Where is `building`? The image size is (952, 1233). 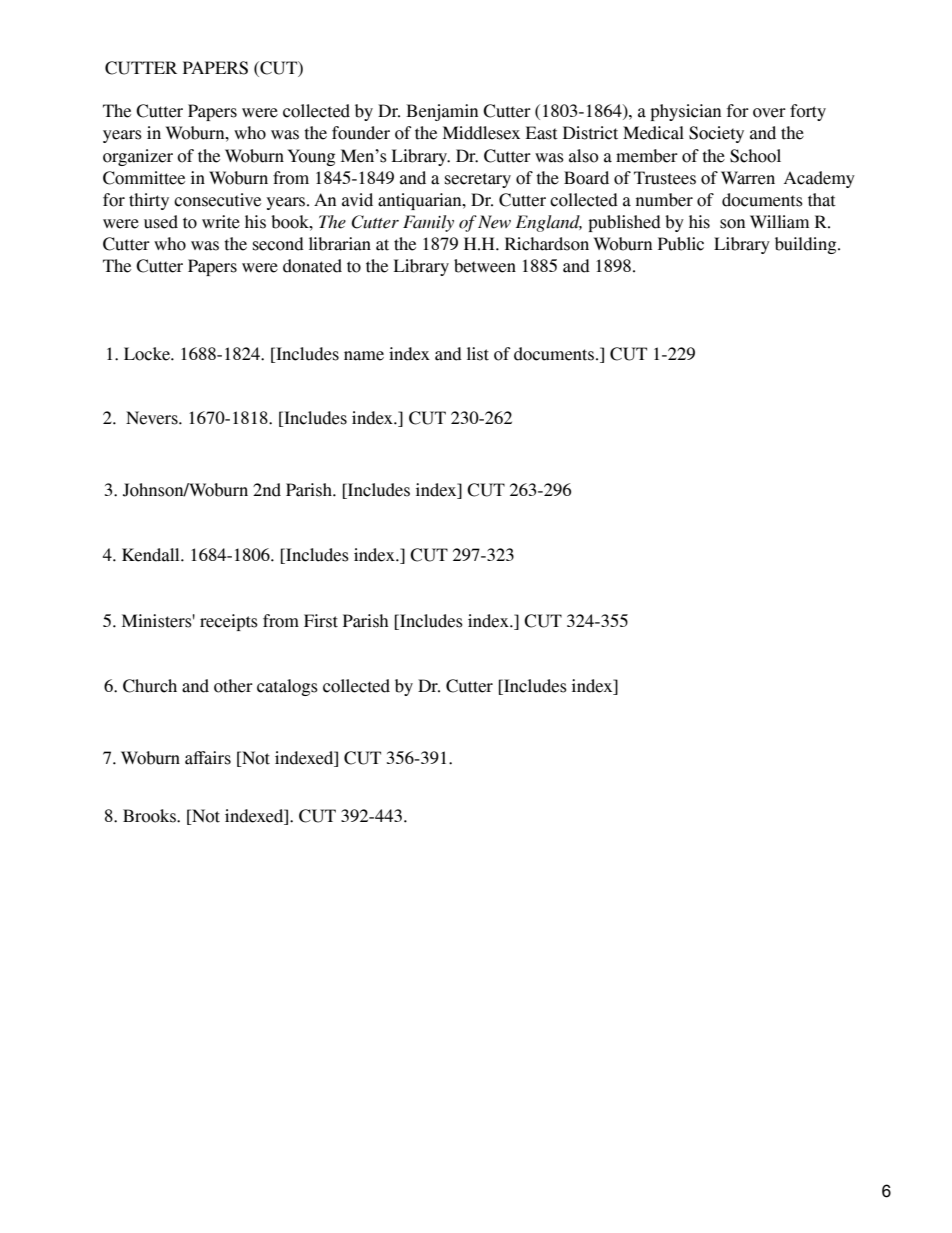 building is located at coordinates (807, 245).
